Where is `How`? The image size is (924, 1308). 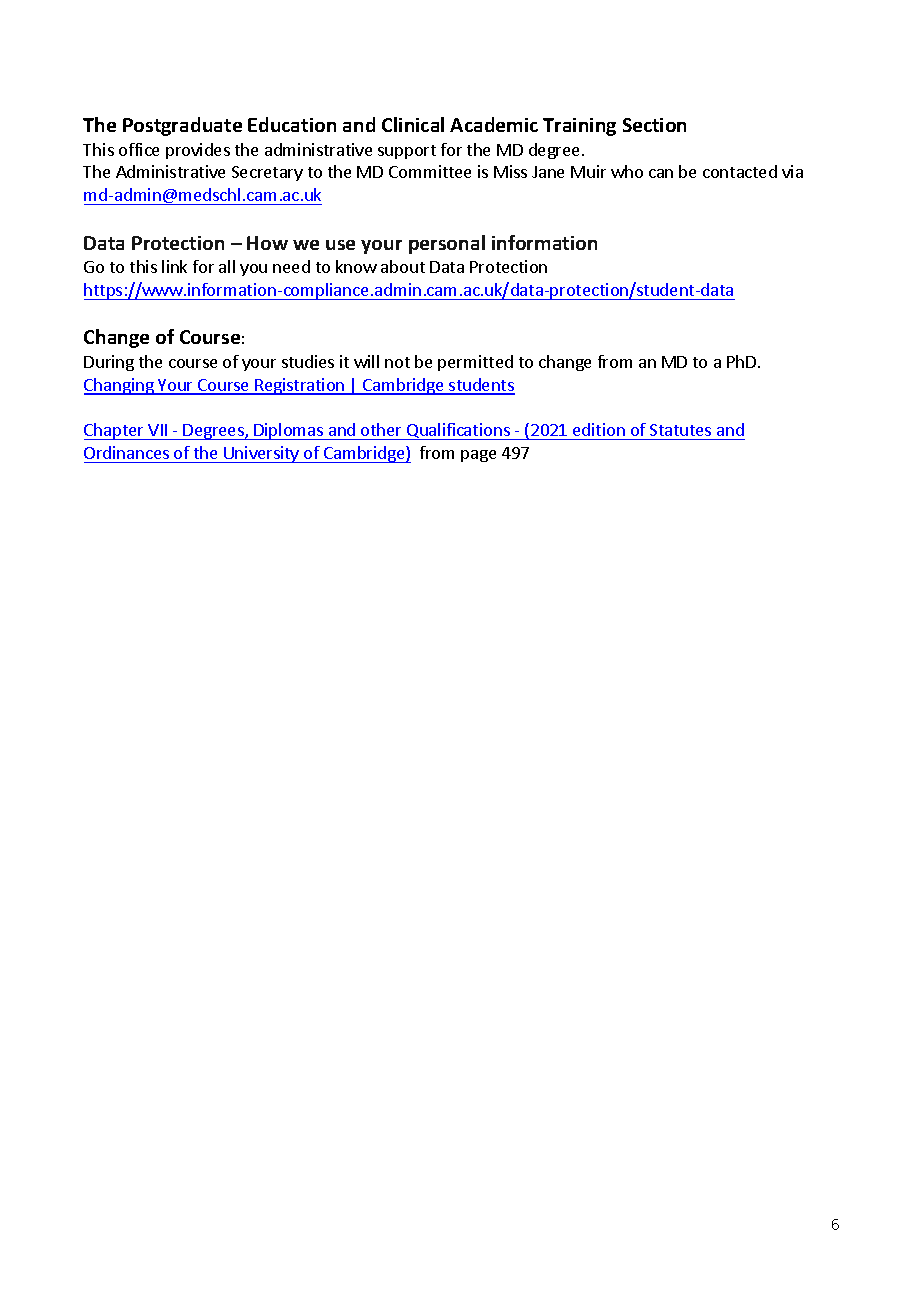 How is located at coordinates (267, 243).
